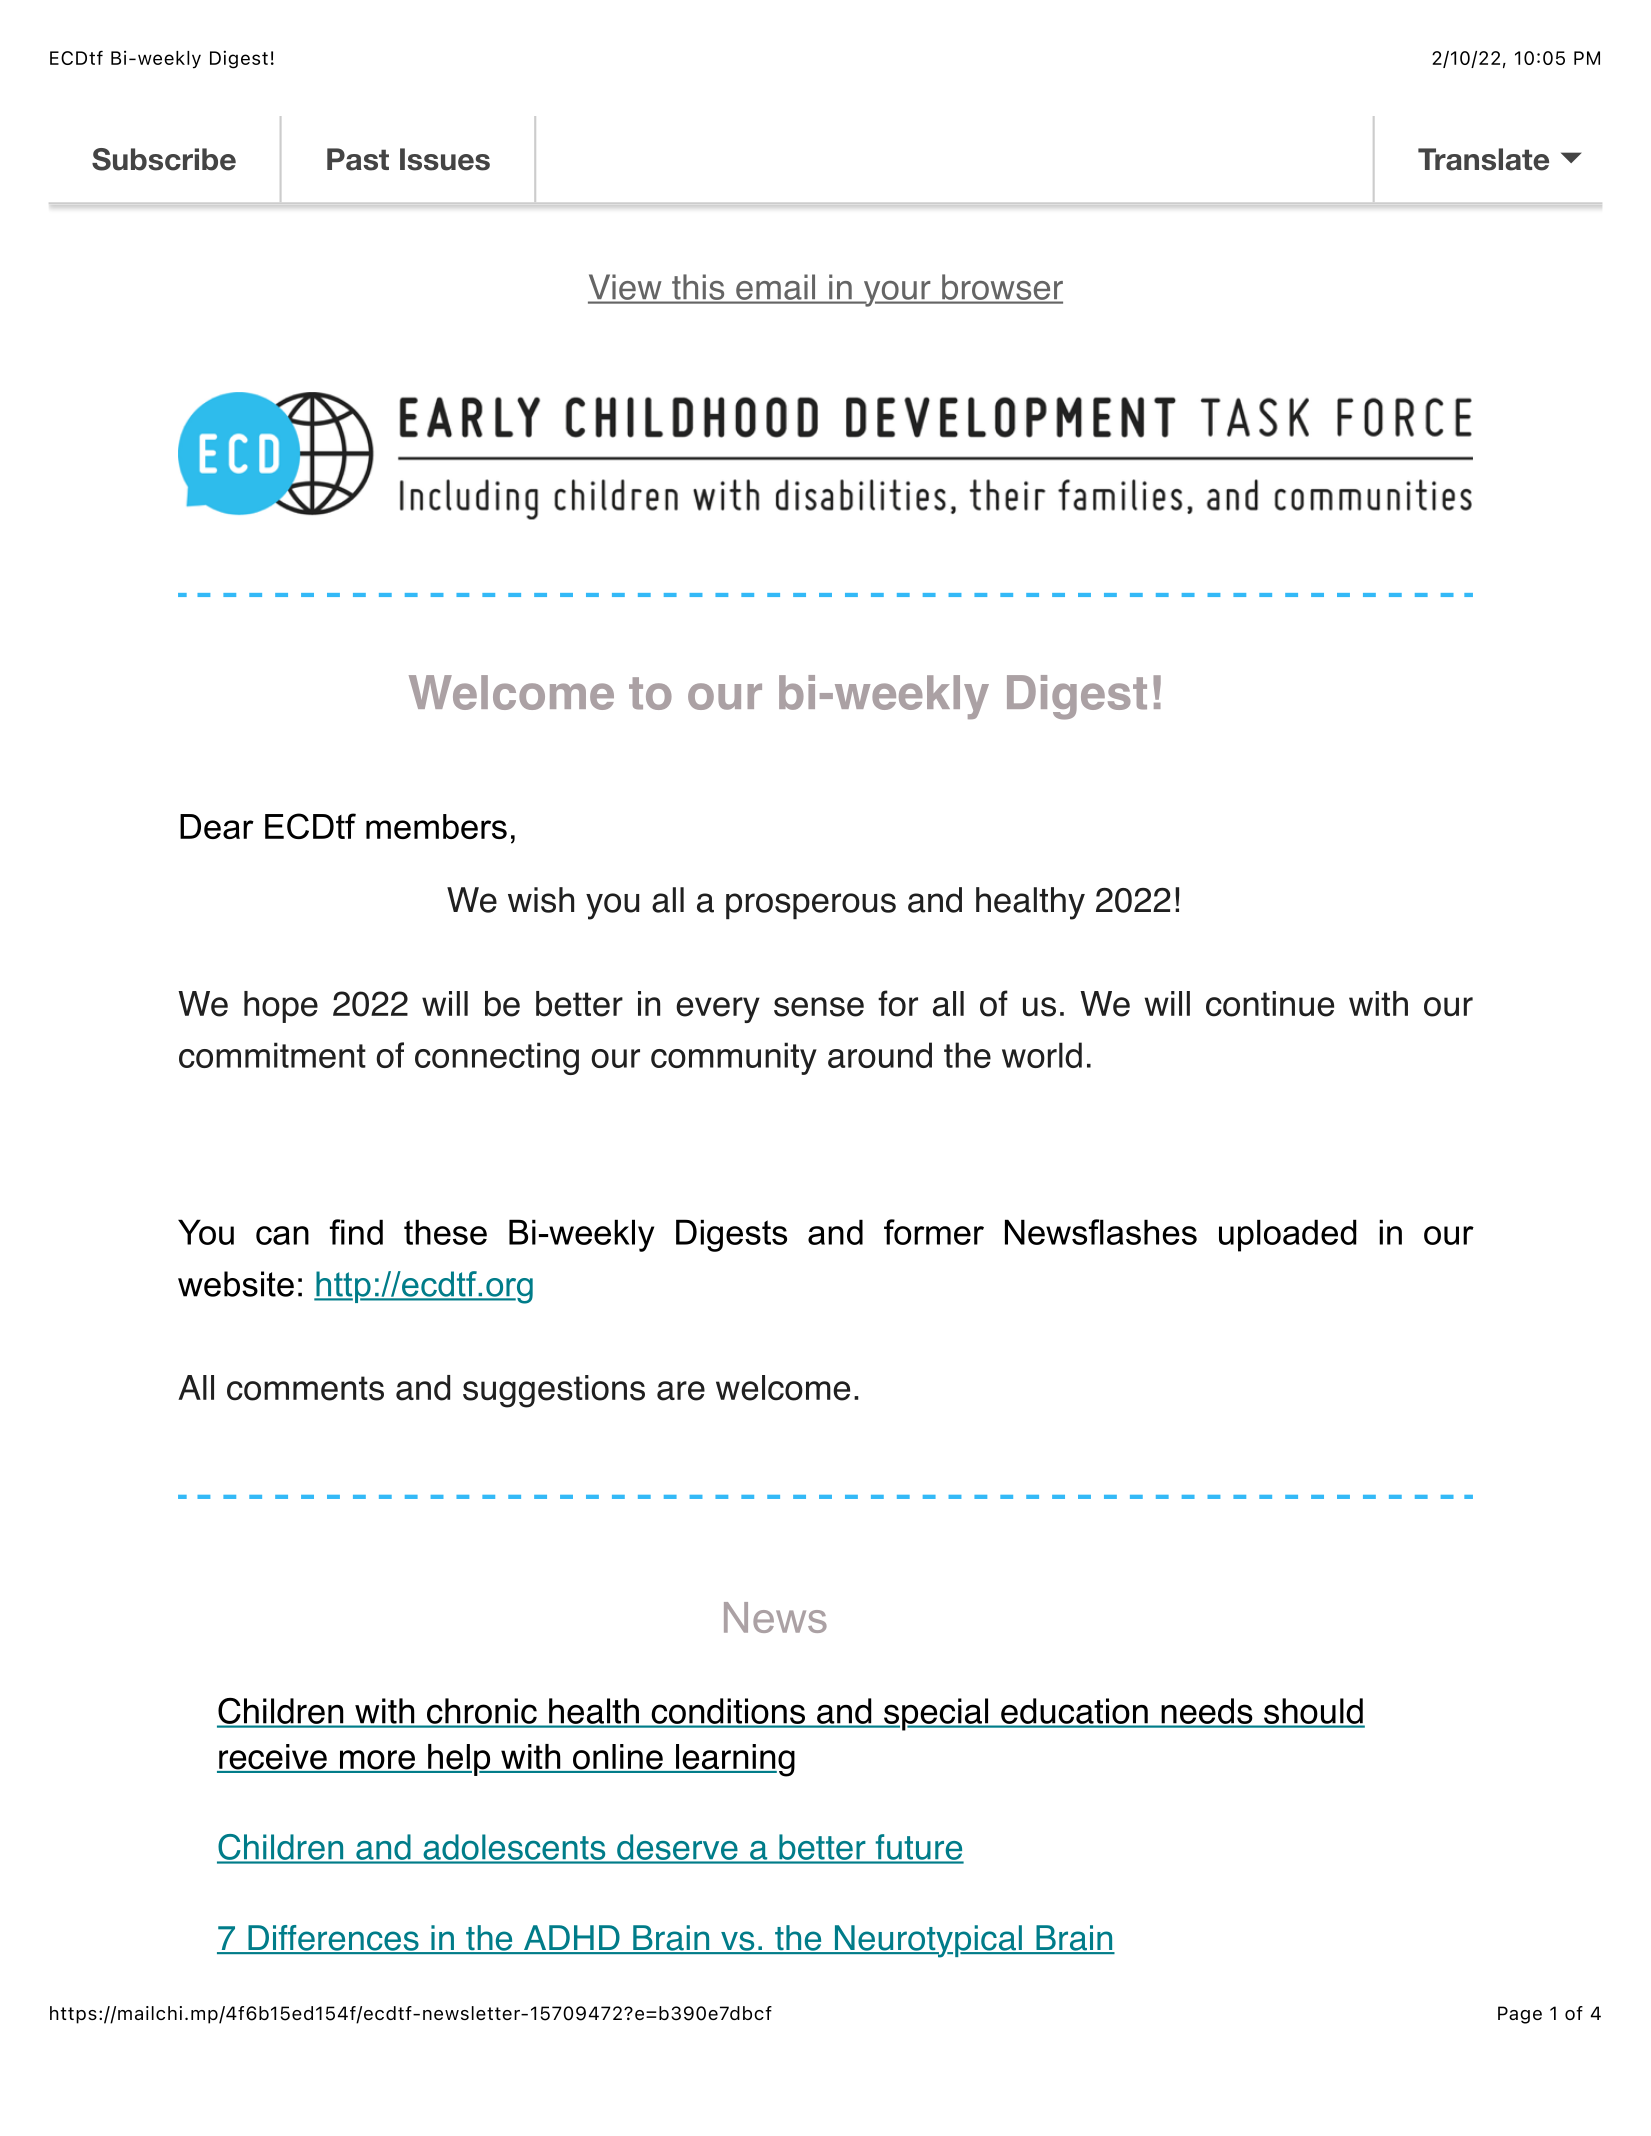  I want to click on continue, so click(1270, 1004).
